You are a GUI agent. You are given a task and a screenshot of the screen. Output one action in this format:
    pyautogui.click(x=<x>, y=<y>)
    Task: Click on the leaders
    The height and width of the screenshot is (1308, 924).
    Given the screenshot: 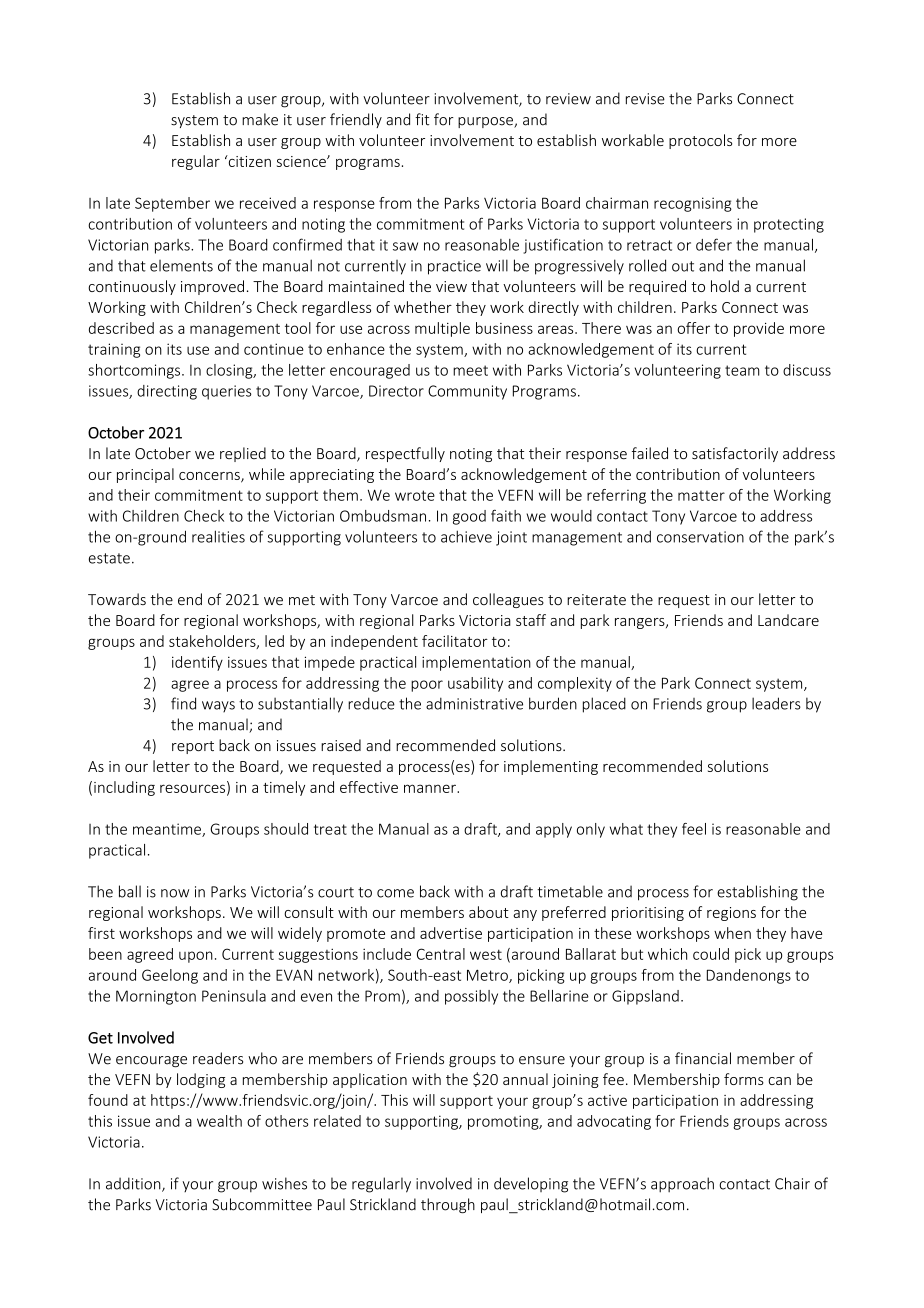 What is the action you would take?
    pyautogui.click(x=776, y=703)
